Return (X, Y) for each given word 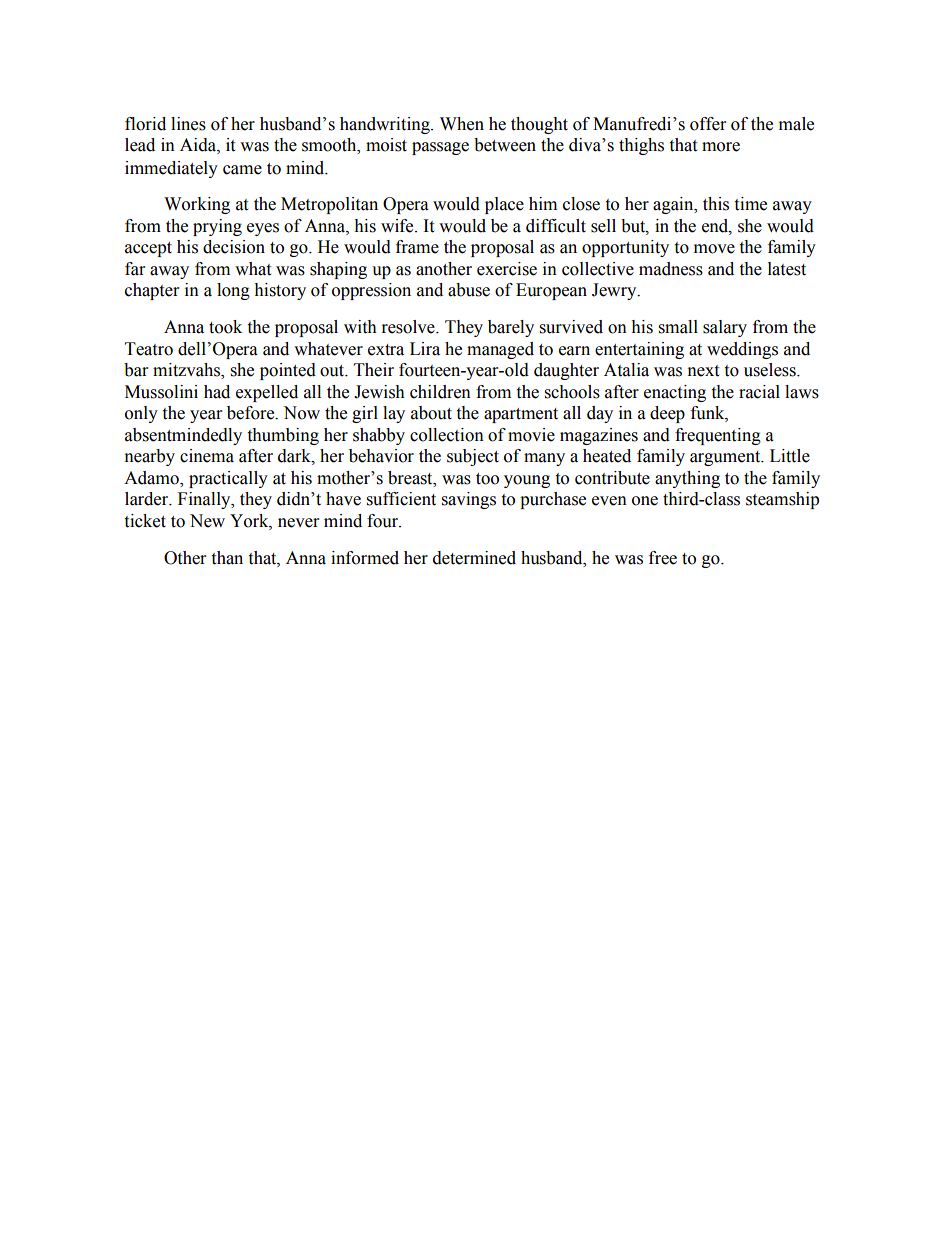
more (721, 147)
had (217, 392)
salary (725, 328)
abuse (469, 290)
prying (217, 227)
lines (188, 124)
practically (228, 479)
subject (473, 457)
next (703, 371)
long (233, 291)
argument (726, 458)
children (440, 392)
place (504, 205)
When (462, 124)
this (716, 204)
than (227, 558)
